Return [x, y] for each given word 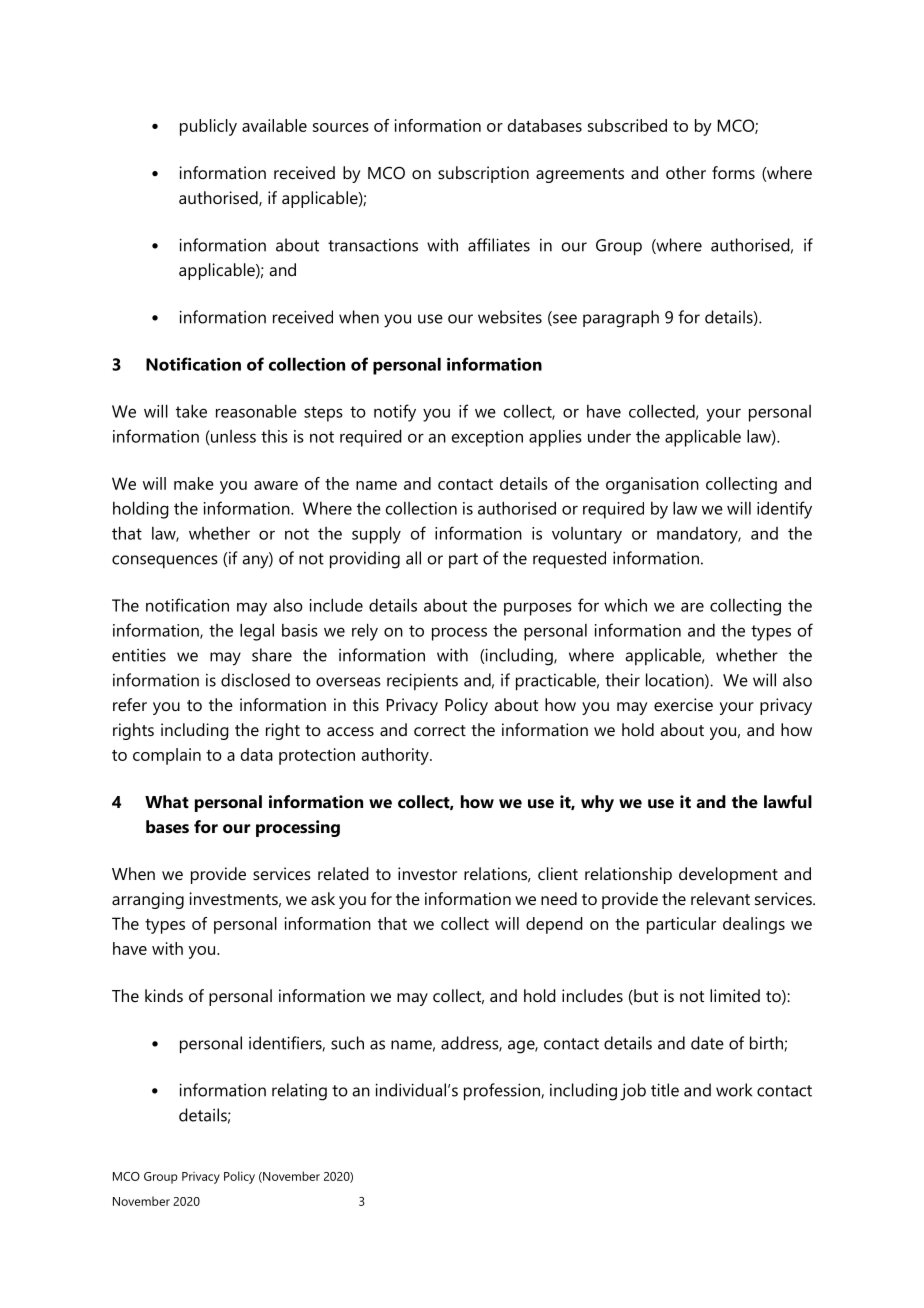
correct [440, 730]
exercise [683, 704]
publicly [208, 127]
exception [487, 438]
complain [167, 756]
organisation [652, 485]
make [194, 483]
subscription [483, 174]
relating [299, 1092]
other [686, 172]
